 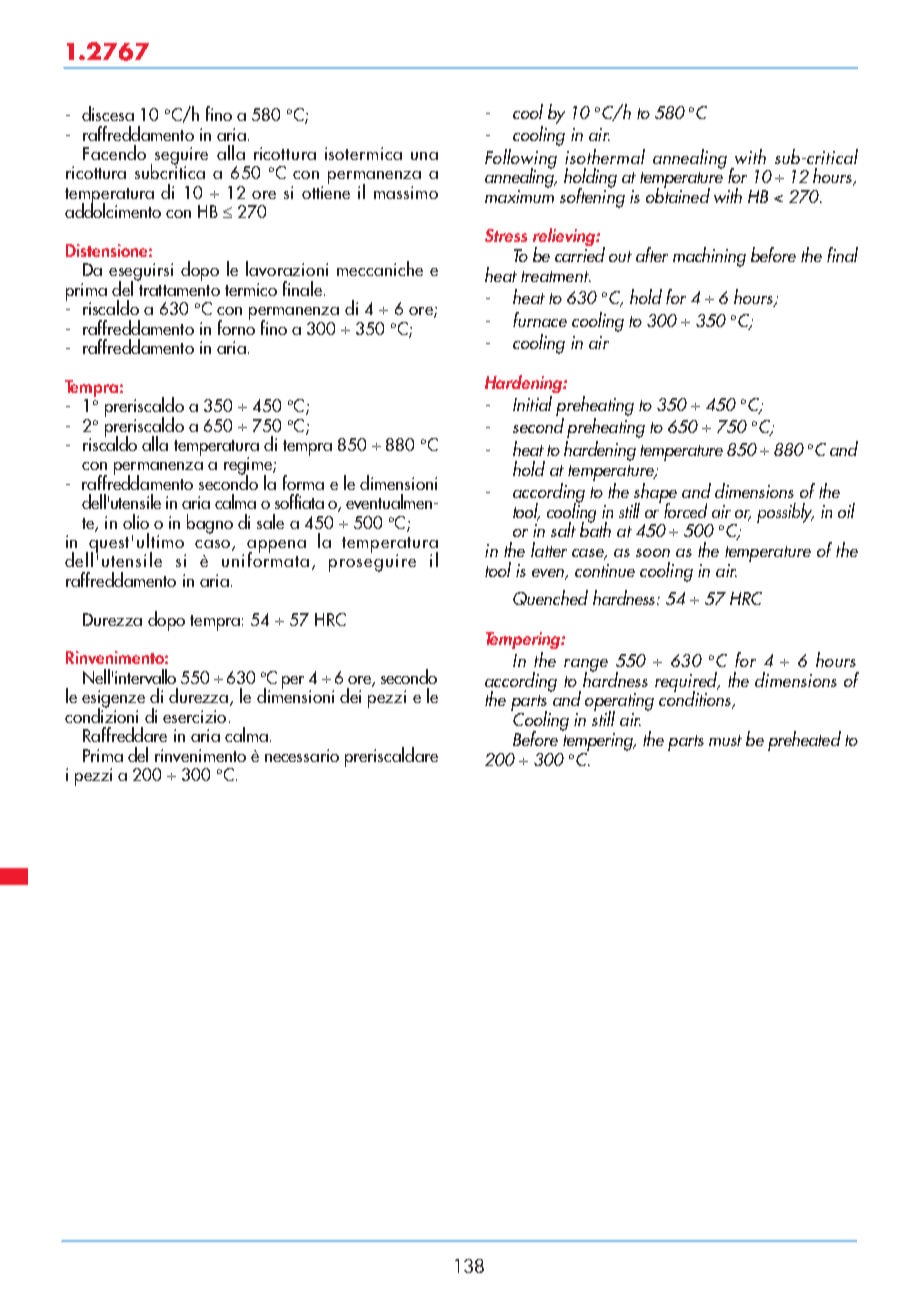 I want to click on massimo, so click(x=406, y=192).
